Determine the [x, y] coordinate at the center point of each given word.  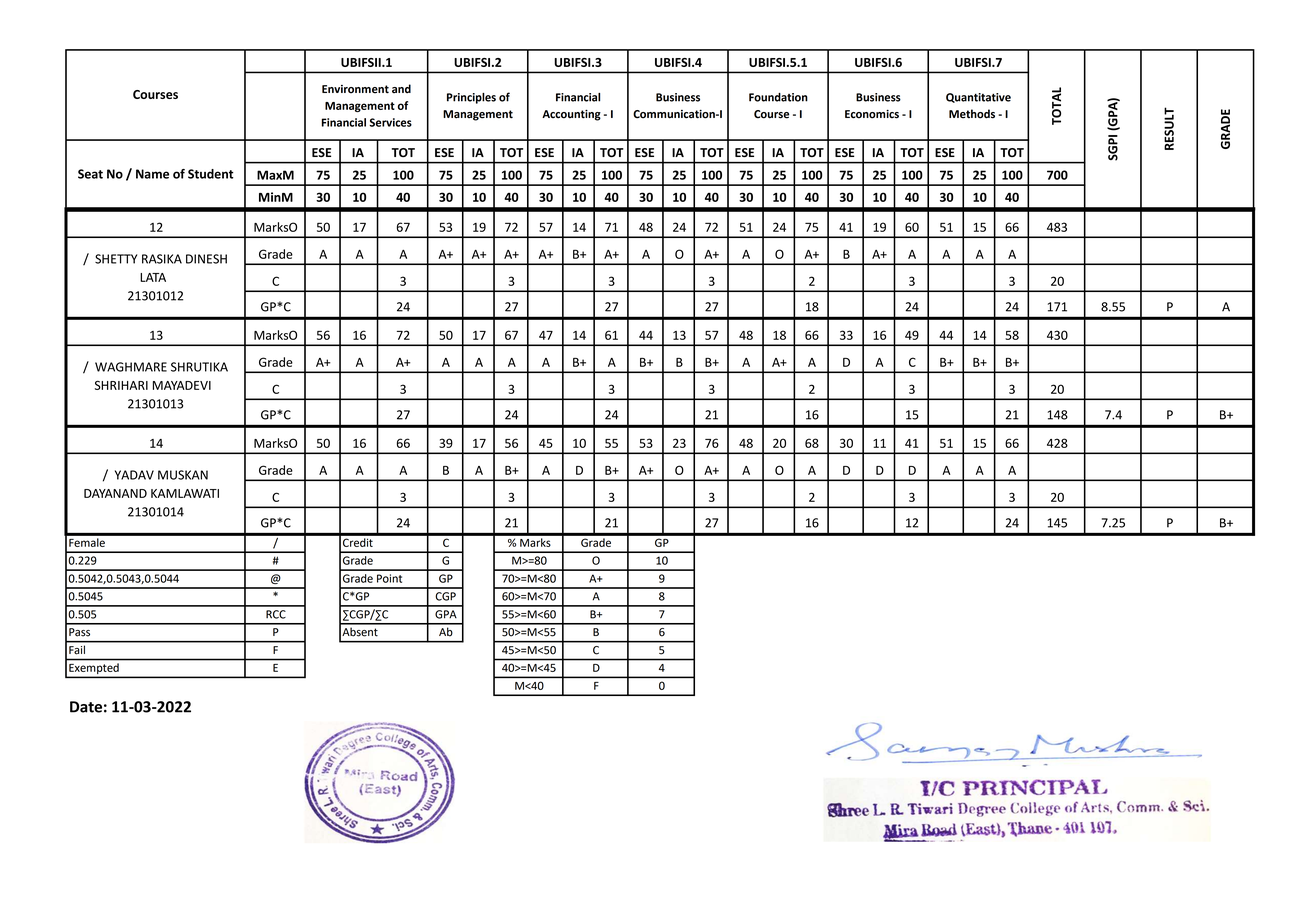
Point [389, 578]
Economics [872, 114]
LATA [153, 277]
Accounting [571, 115]
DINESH [206, 259]
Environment [355, 89]
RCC [276, 614]
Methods [972, 114]
